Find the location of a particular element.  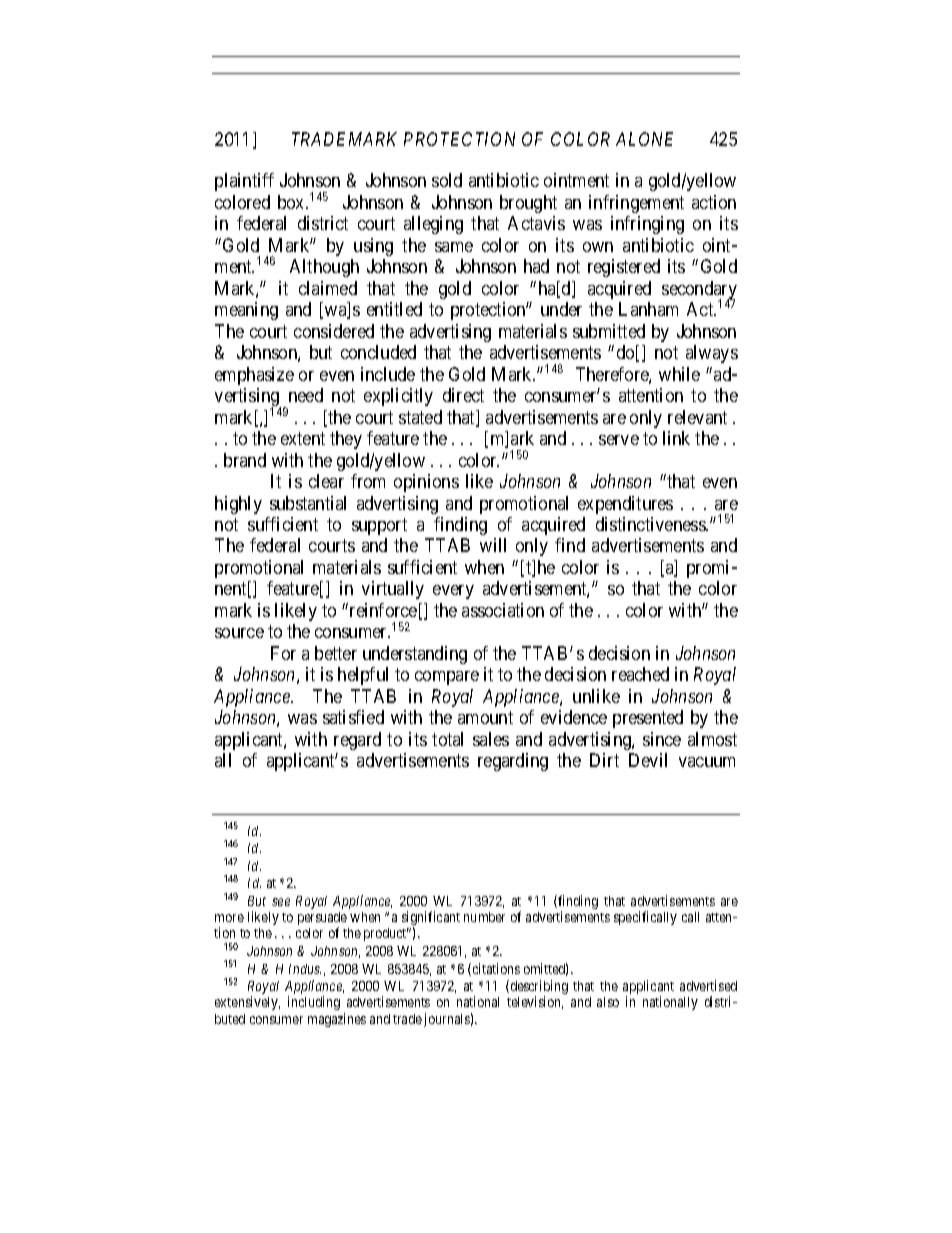

source is located at coordinates (239, 633).
